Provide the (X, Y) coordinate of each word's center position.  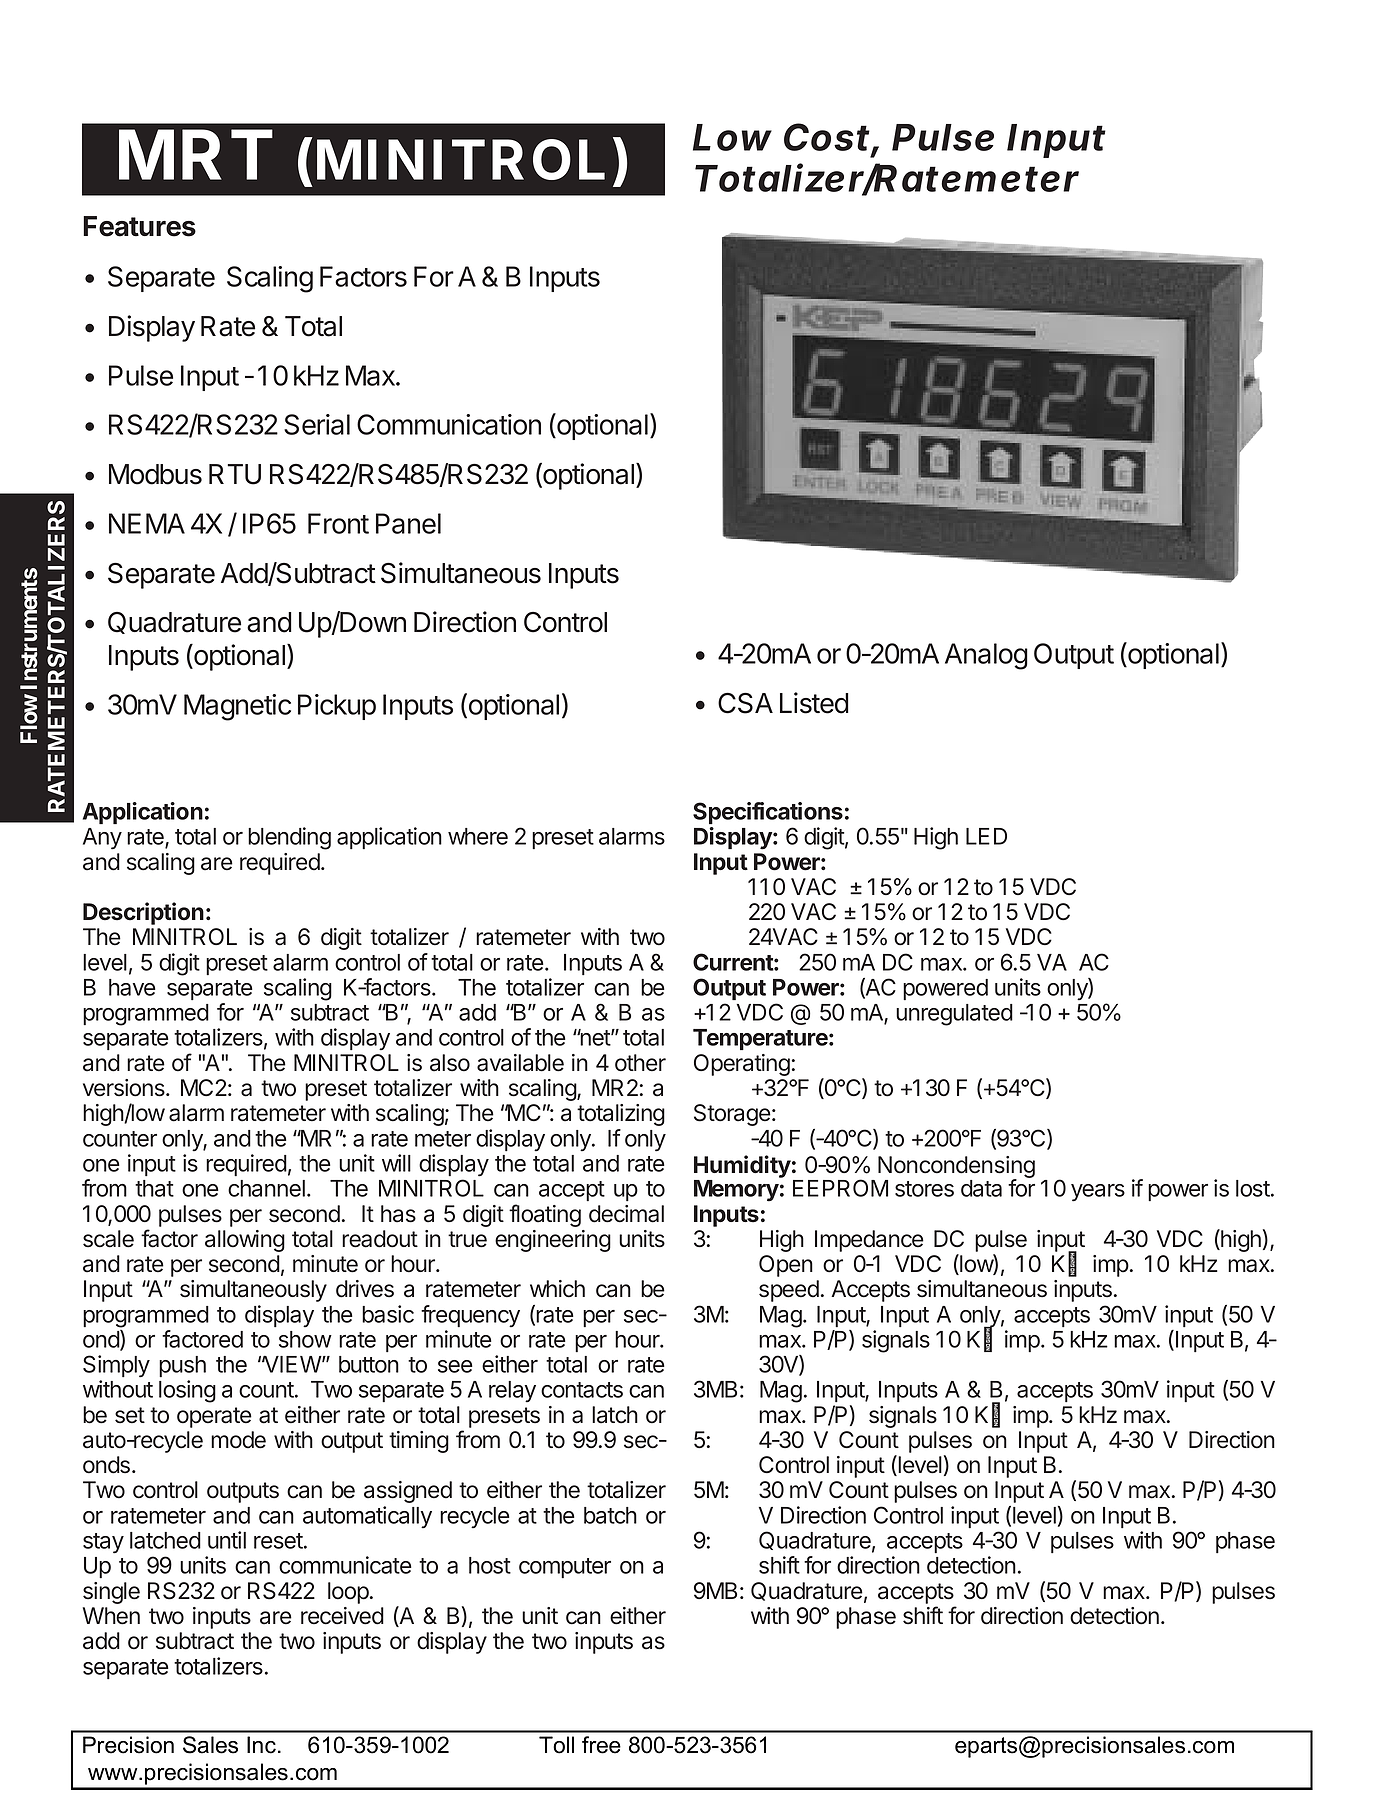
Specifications (768, 813)
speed (789, 1291)
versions (125, 1088)
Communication (449, 424)
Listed (814, 703)
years (1098, 1193)
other (640, 1063)
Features (139, 226)
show (305, 1339)
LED (986, 836)
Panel (408, 523)
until (227, 1540)
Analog (986, 656)
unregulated (954, 1015)
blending (289, 838)
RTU (235, 474)
